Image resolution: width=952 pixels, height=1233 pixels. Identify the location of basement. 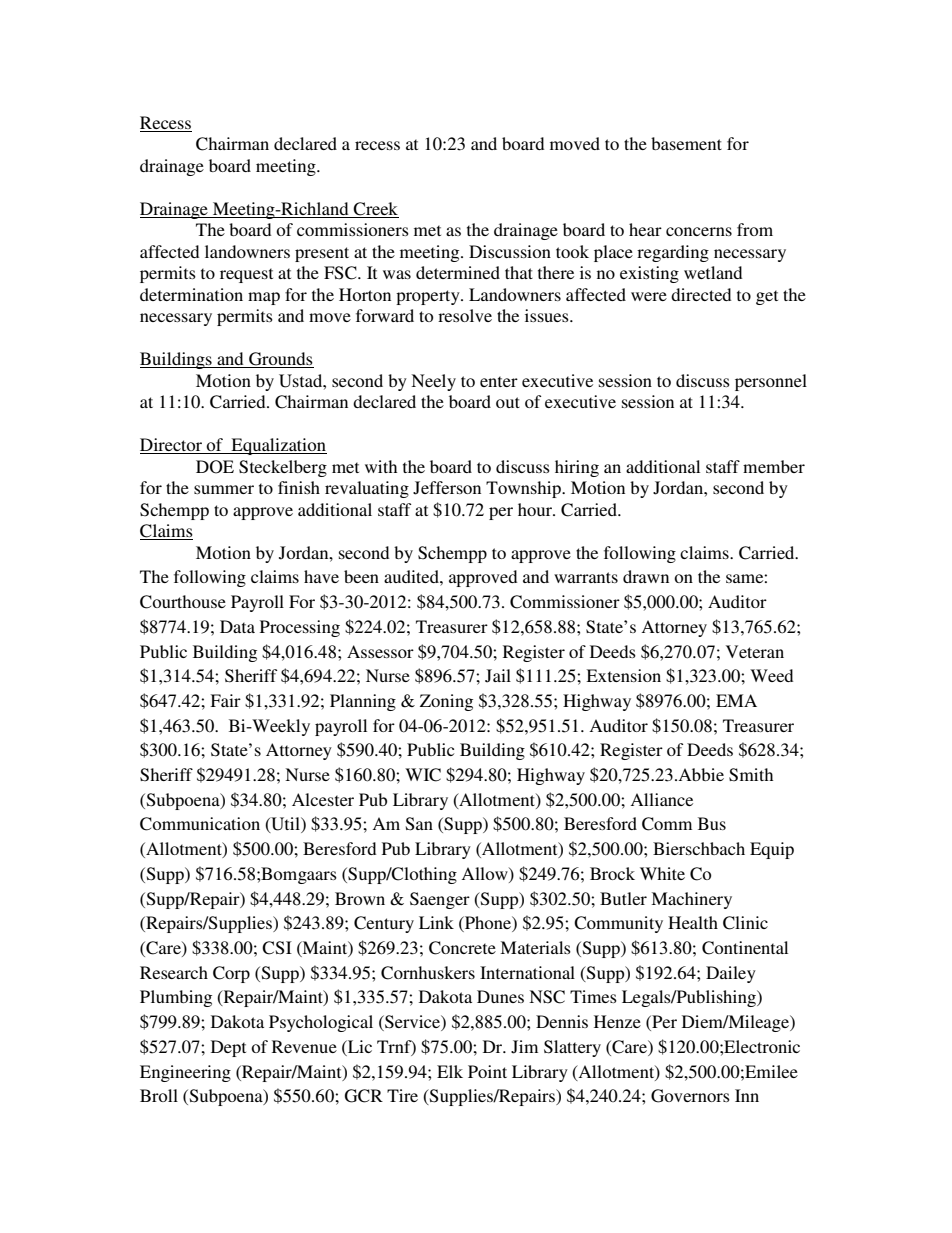
(686, 143).
